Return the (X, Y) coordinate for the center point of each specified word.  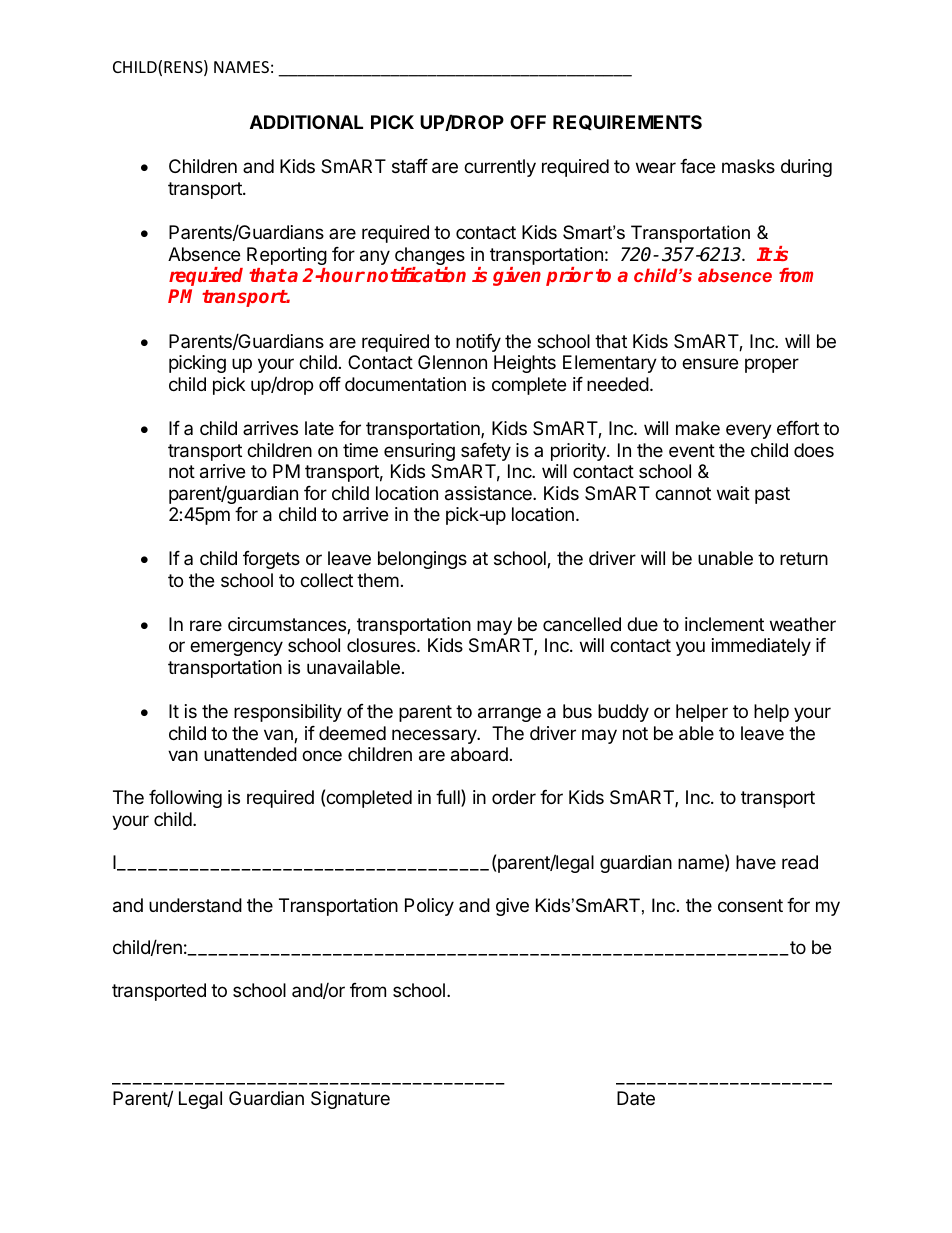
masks (748, 166)
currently (500, 168)
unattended (250, 754)
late (319, 428)
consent (750, 905)
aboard (479, 754)
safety (486, 452)
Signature (350, 1100)
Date (636, 1098)
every (749, 431)
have (756, 862)
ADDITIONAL (306, 122)
